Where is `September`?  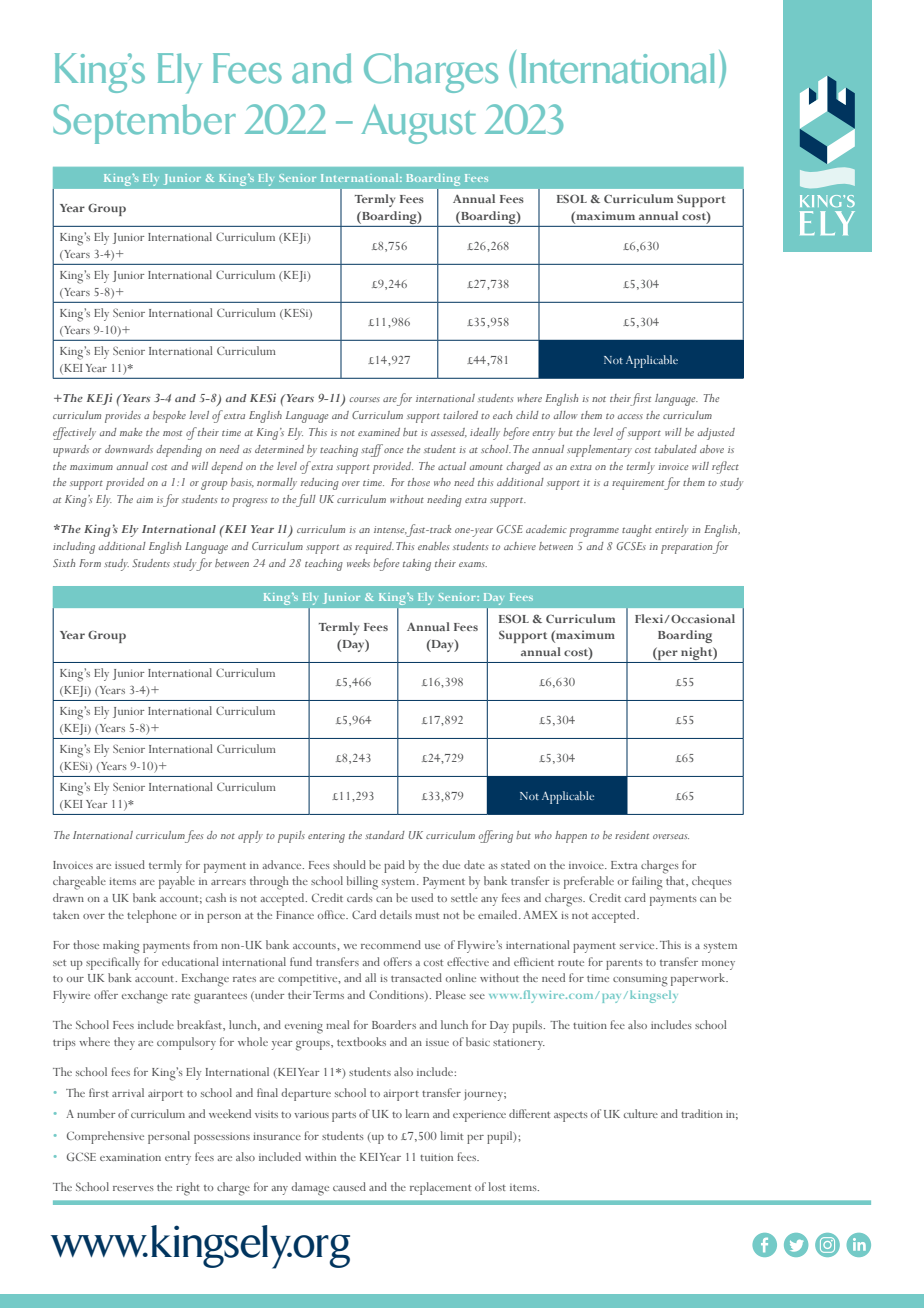 September is located at coordinates (144, 124).
